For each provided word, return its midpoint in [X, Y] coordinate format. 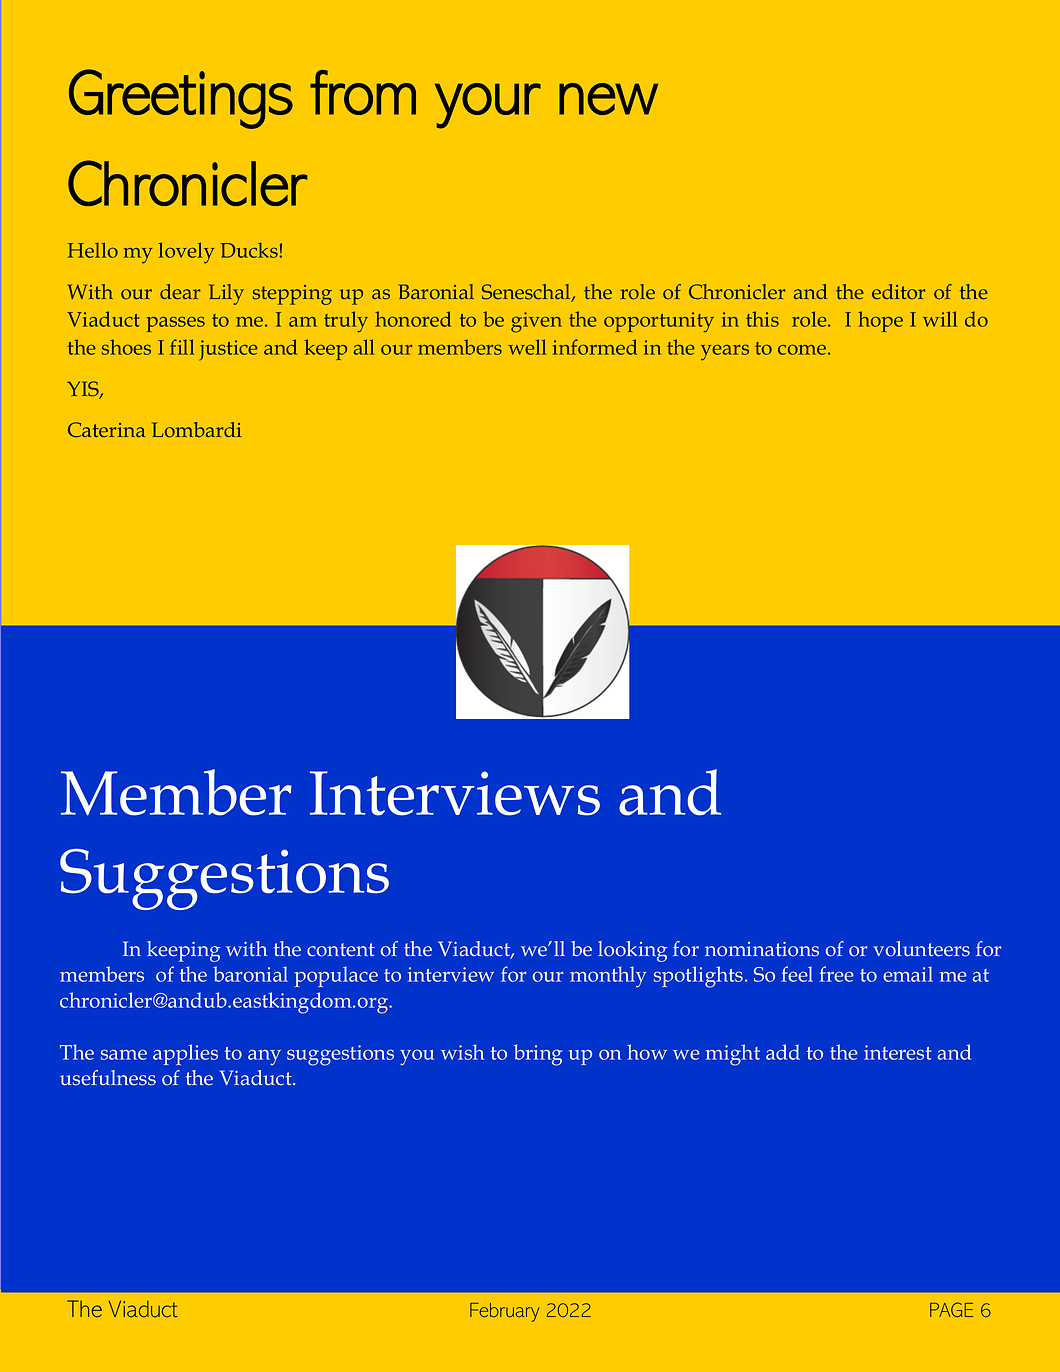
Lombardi [196, 430]
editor [898, 292]
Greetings [181, 99]
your [488, 106]
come [802, 349]
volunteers [921, 949]
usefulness [108, 1078]
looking [633, 951]
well [527, 347]
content [341, 950]
